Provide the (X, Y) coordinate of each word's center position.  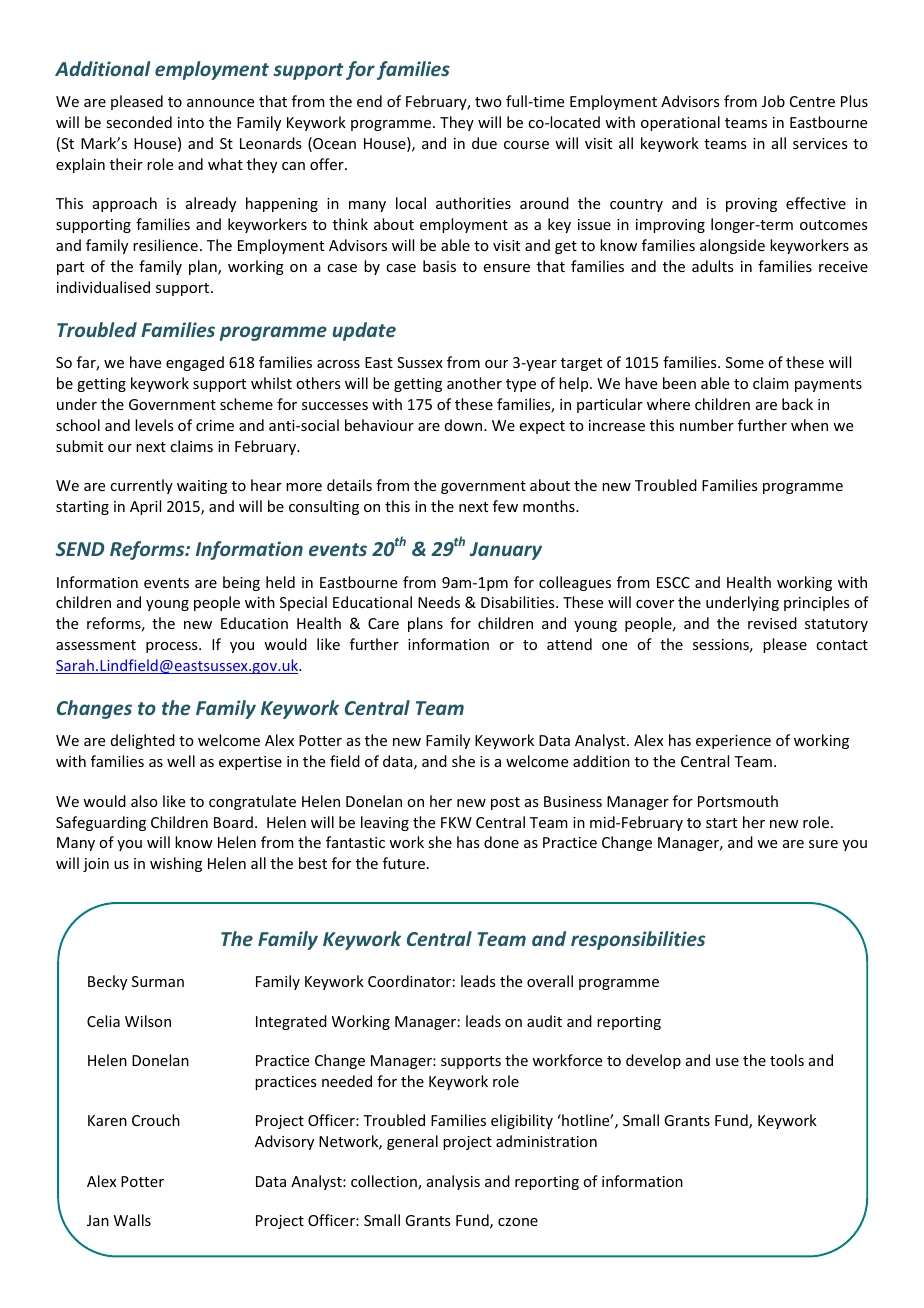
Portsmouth (738, 801)
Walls (132, 1220)
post (505, 803)
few (505, 506)
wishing (176, 864)
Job (773, 101)
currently (141, 486)
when (809, 425)
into (191, 122)
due (484, 143)
